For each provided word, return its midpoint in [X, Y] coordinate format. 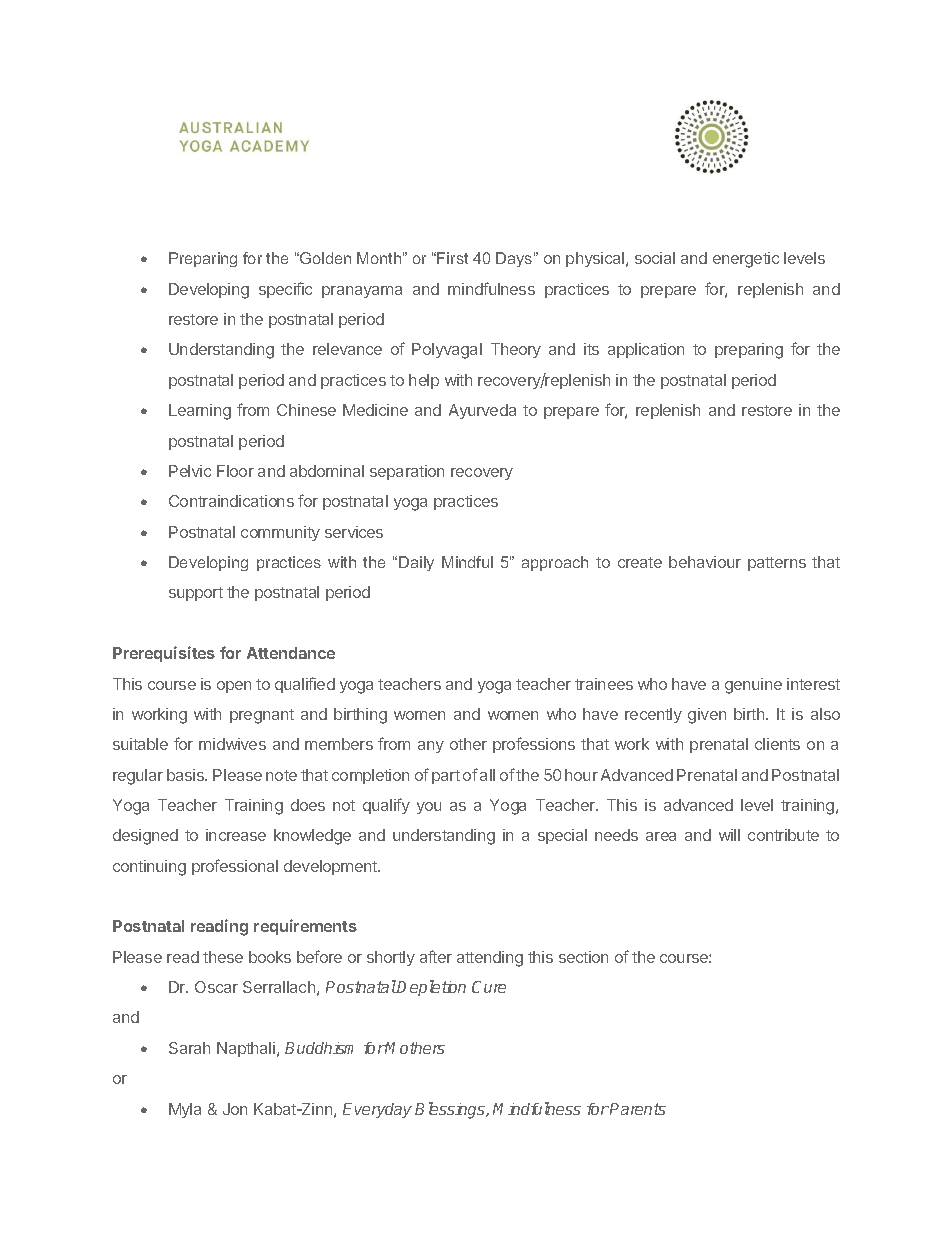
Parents [637, 1109]
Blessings [451, 1110]
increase [236, 835]
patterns [777, 564]
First [452, 258]
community [280, 533]
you [429, 808]
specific [285, 290]
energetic [746, 260]
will [729, 835]
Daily [416, 563]
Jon [235, 1109]
